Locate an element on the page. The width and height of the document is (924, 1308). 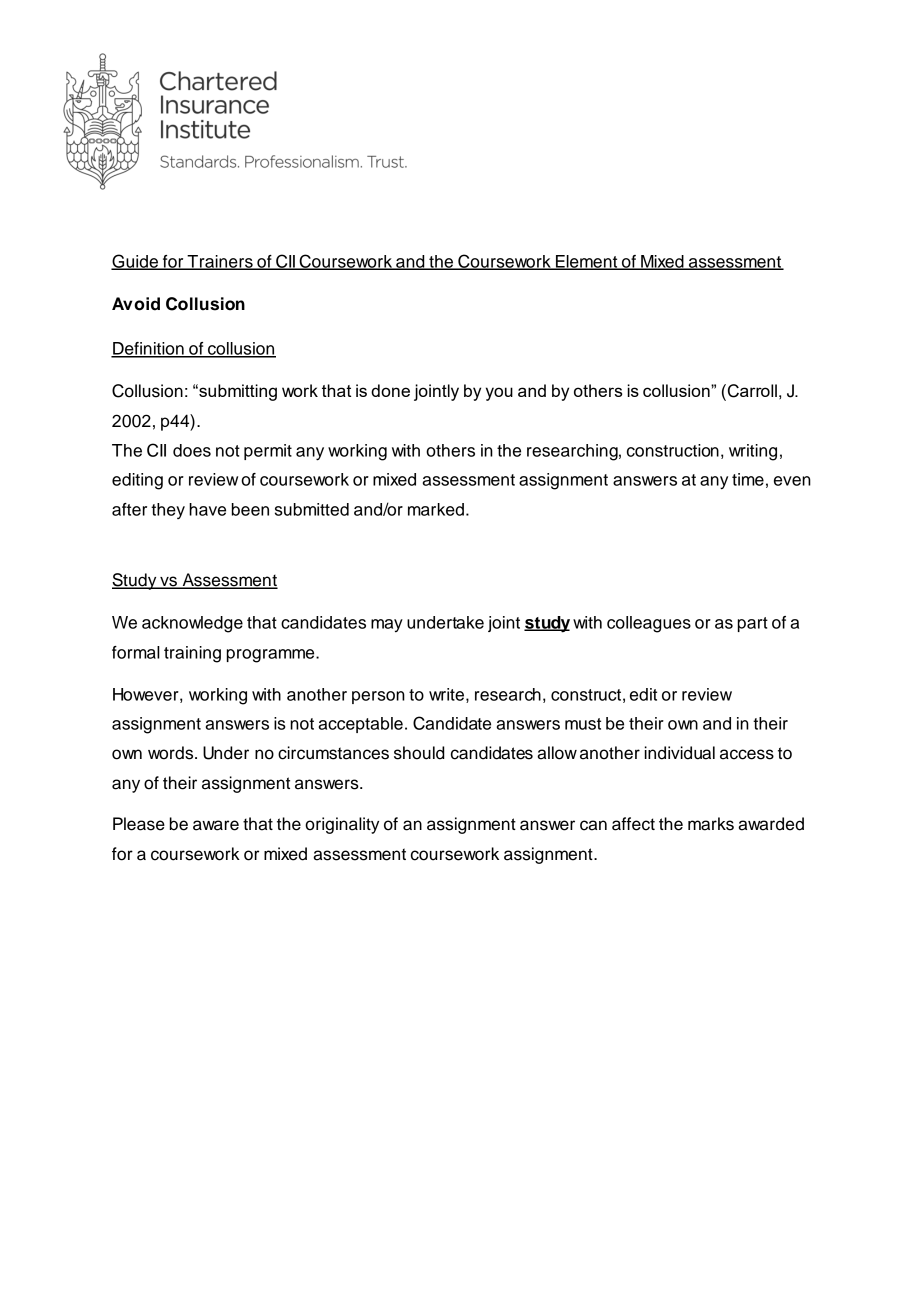
Carroll is located at coordinates (752, 391).
